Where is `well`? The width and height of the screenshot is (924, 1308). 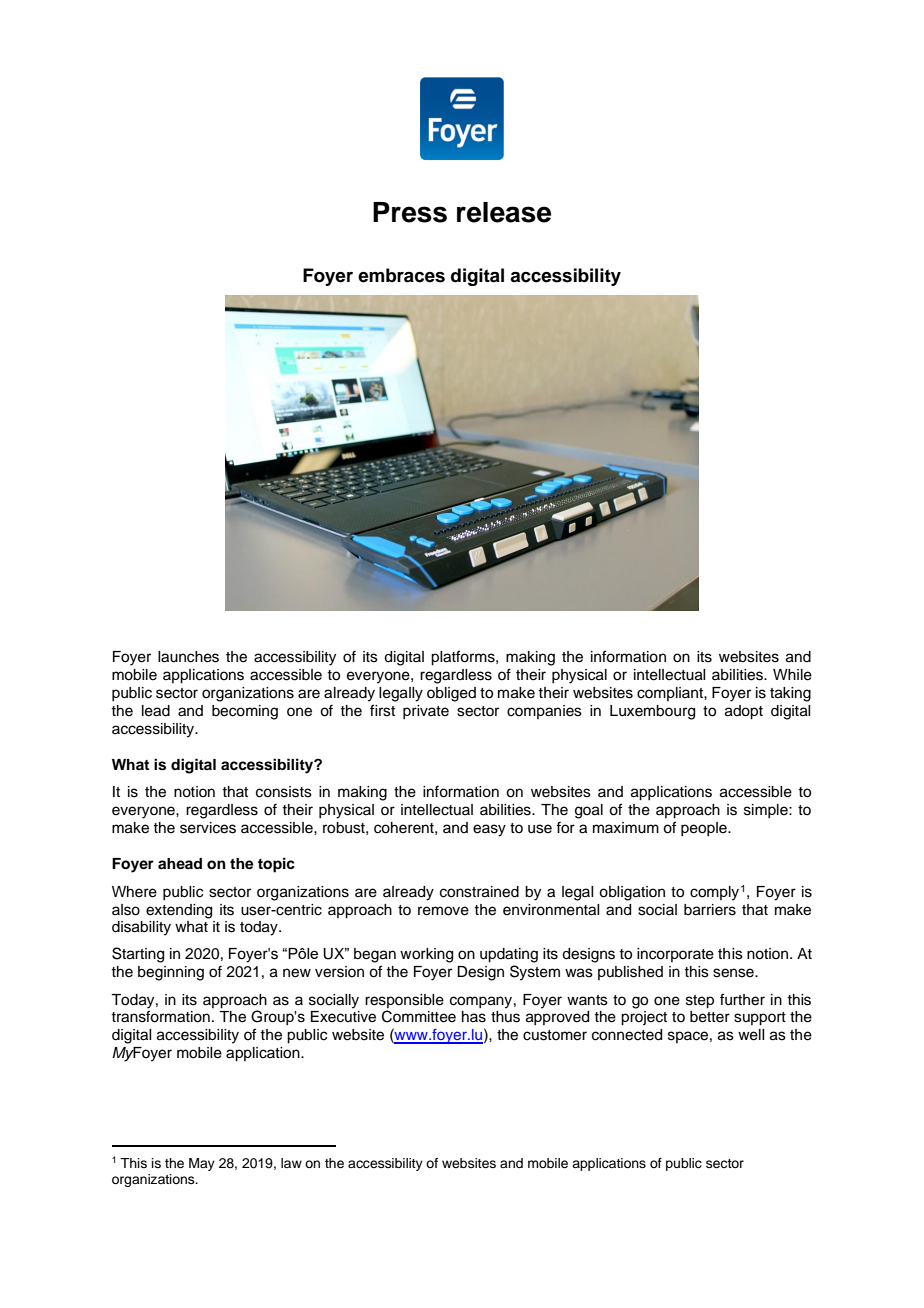 well is located at coordinates (751, 1035).
